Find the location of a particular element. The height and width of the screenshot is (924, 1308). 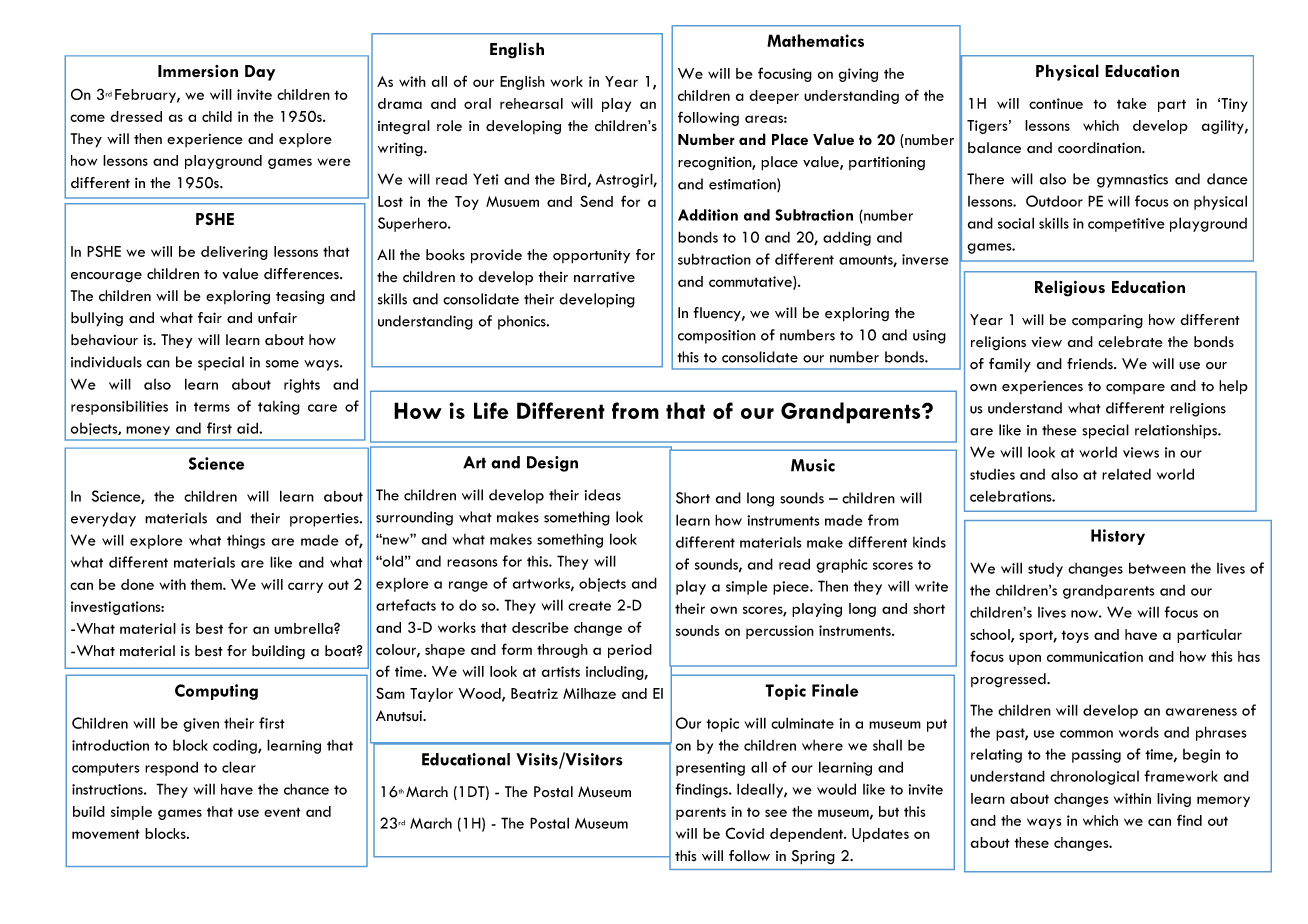

Covid is located at coordinates (744, 833).
